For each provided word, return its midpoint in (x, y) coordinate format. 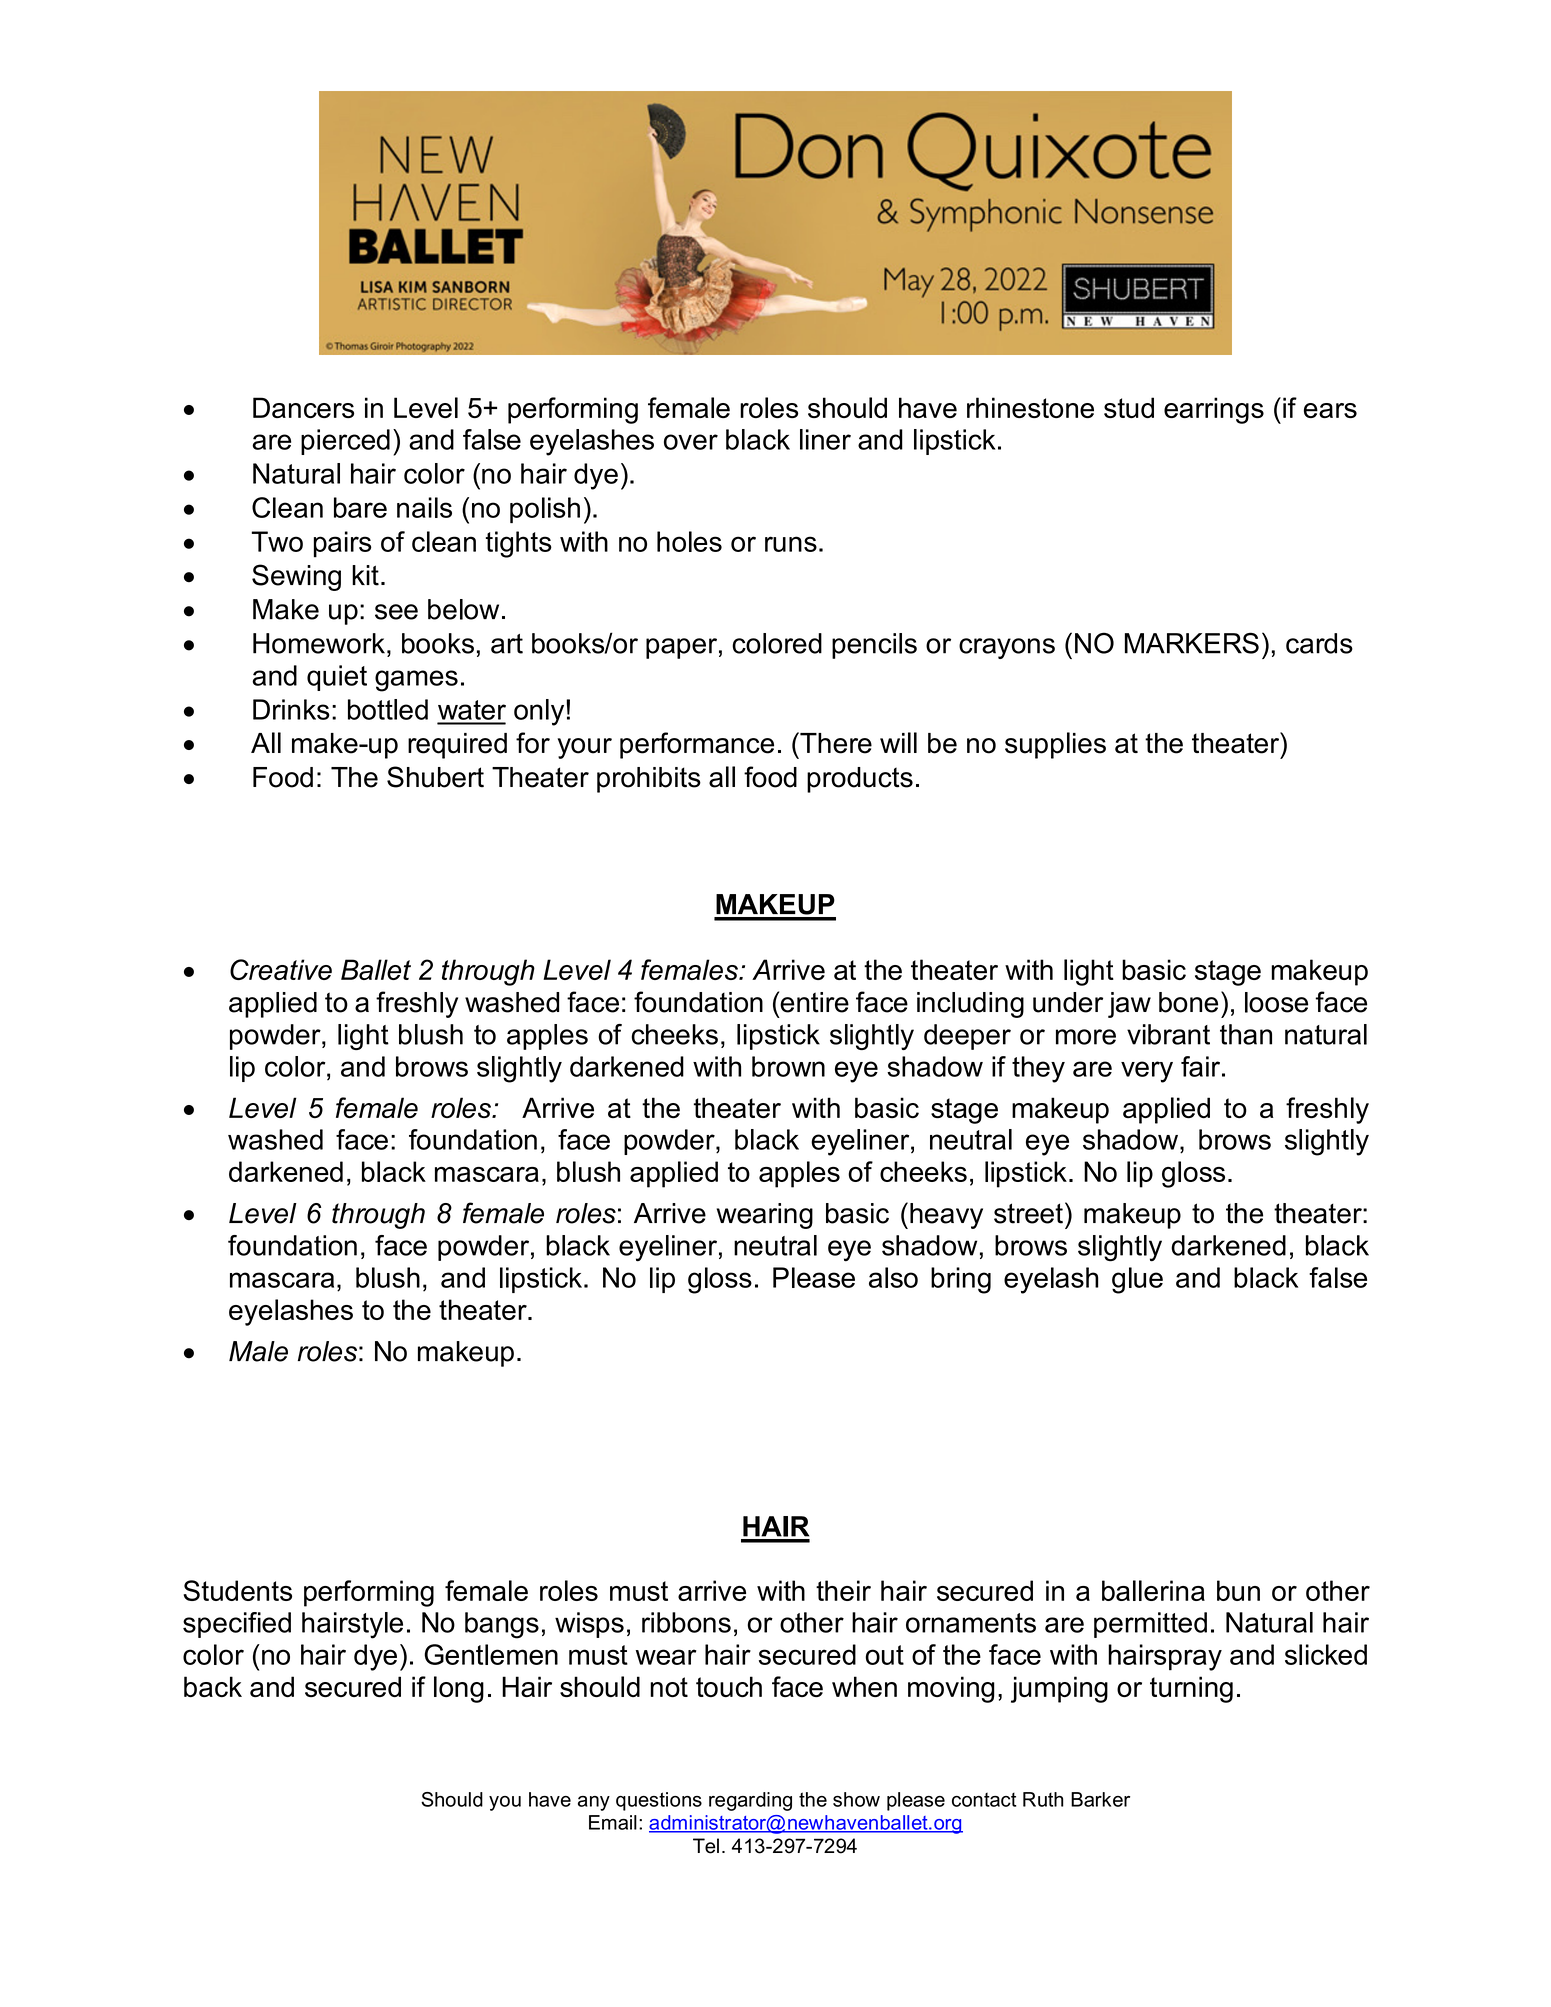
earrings (1214, 410)
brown (788, 1066)
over (691, 442)
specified (237, 1625)
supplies (1055, 745)
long (459, 1689)
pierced (345, 442)
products (860, 780)
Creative (281, 969)
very (1147, 1072)
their (843, 1590)
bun (1238, 1590)
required (457, 746)
